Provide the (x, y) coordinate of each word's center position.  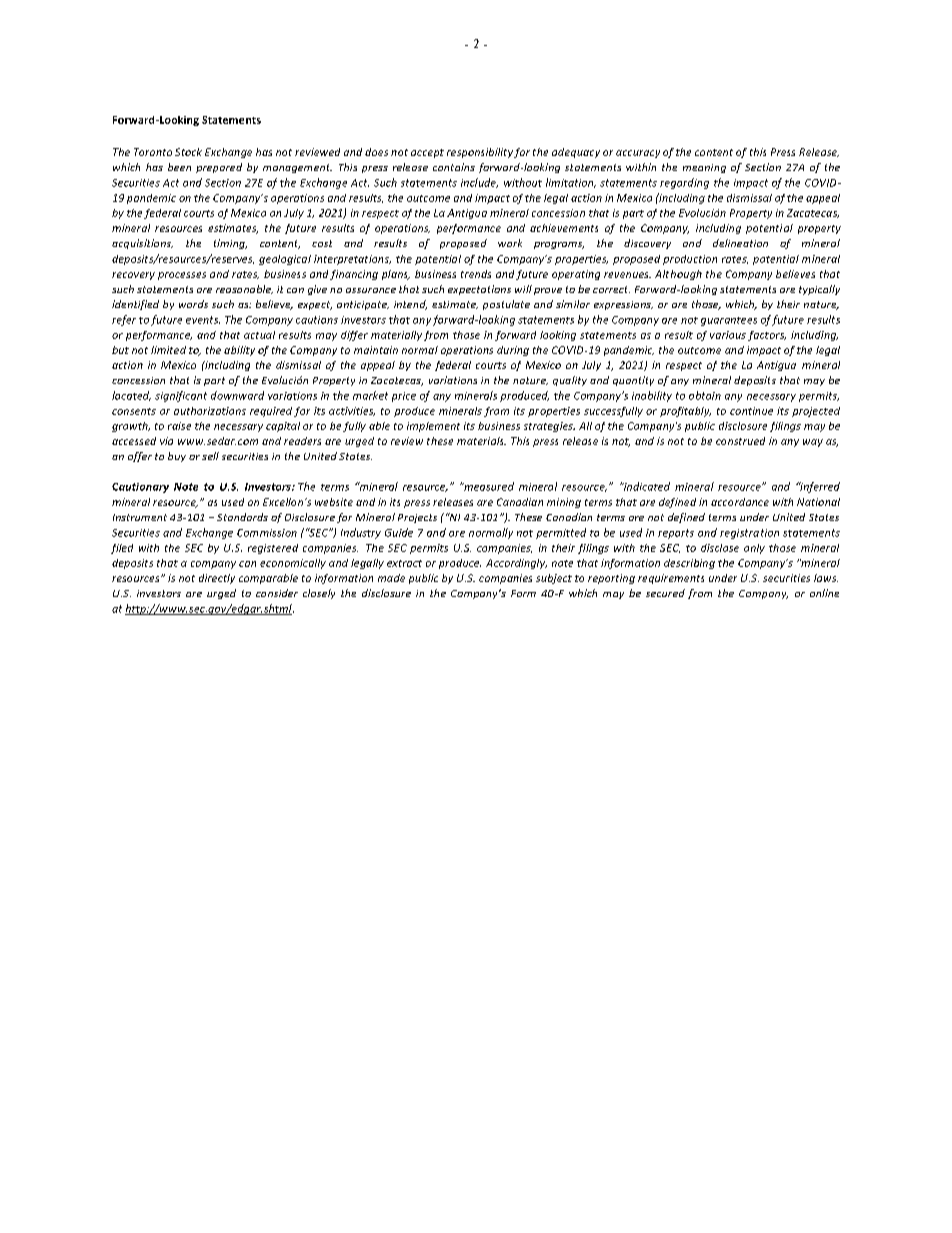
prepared (219, 168)
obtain (705, 395)
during (513, 351)
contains (454, 167)
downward (237, 395)
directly (217, 579)
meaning (704, 168)
